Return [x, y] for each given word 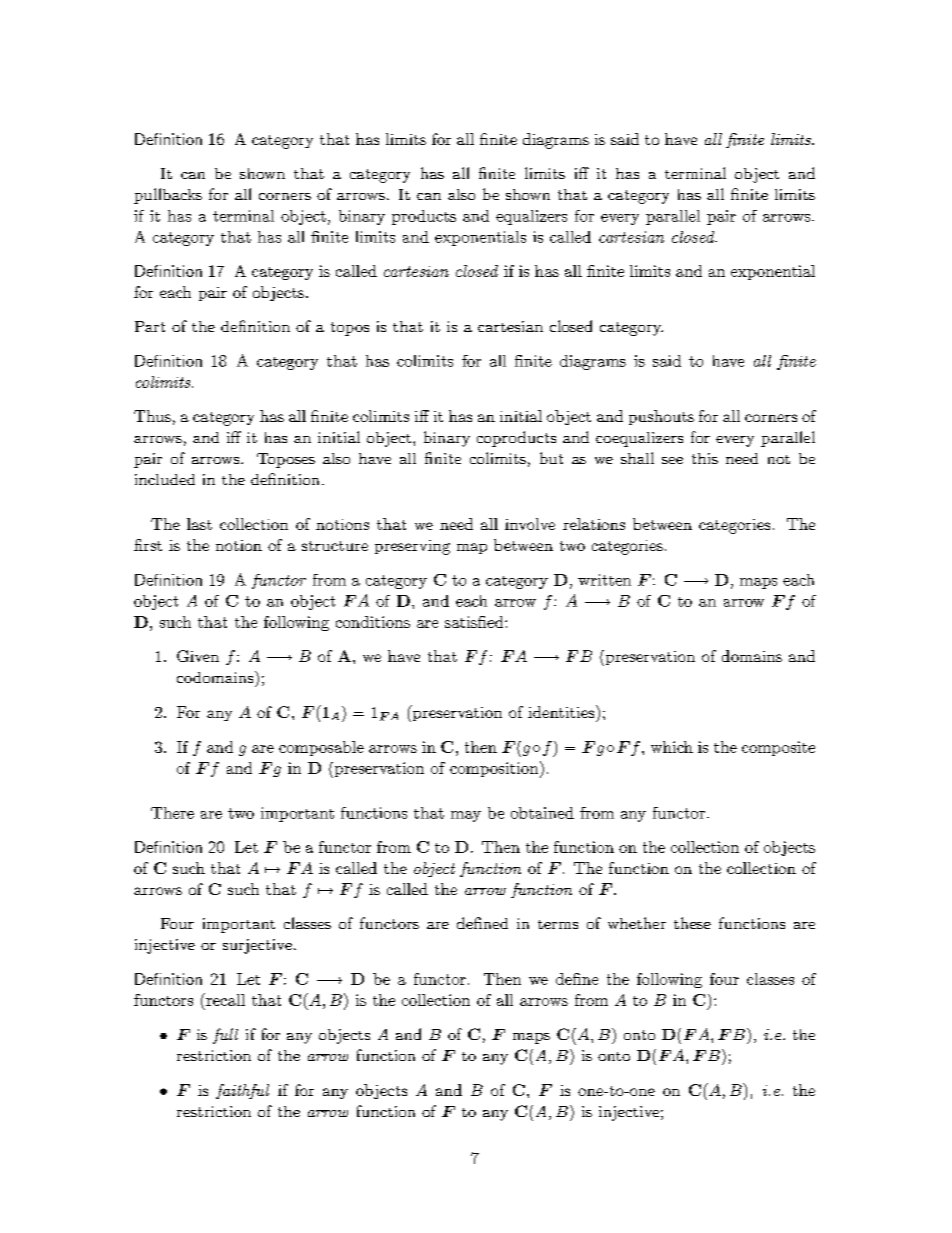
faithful [242, 1091]
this [705, 458]
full [225, 1036]
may [466, 816]
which [672, 747]
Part [150, 326]
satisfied [475, 622]
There [172, 813]
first [148, 545]
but [551, 458]
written [604, 580]
